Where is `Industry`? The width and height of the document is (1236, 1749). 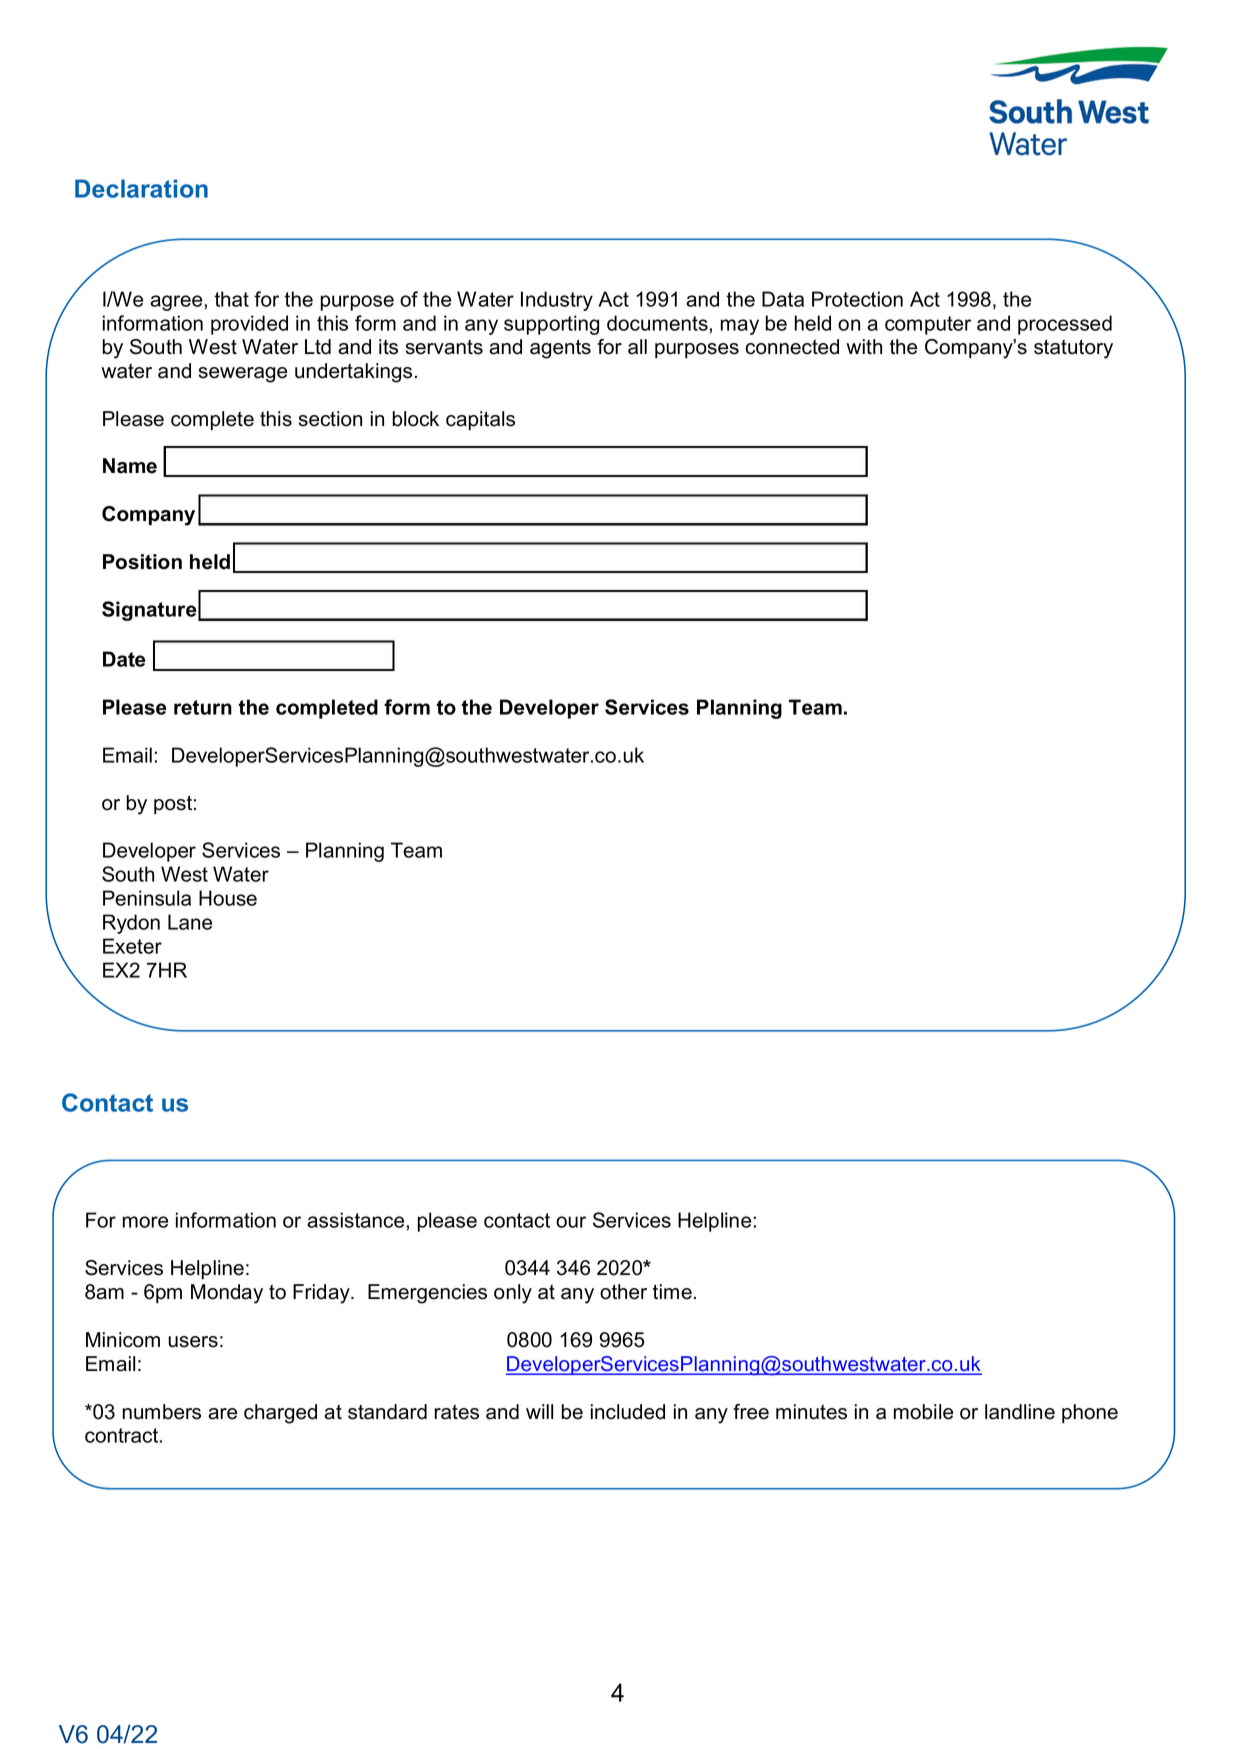
Industry is located at coordinates (557, 301).
